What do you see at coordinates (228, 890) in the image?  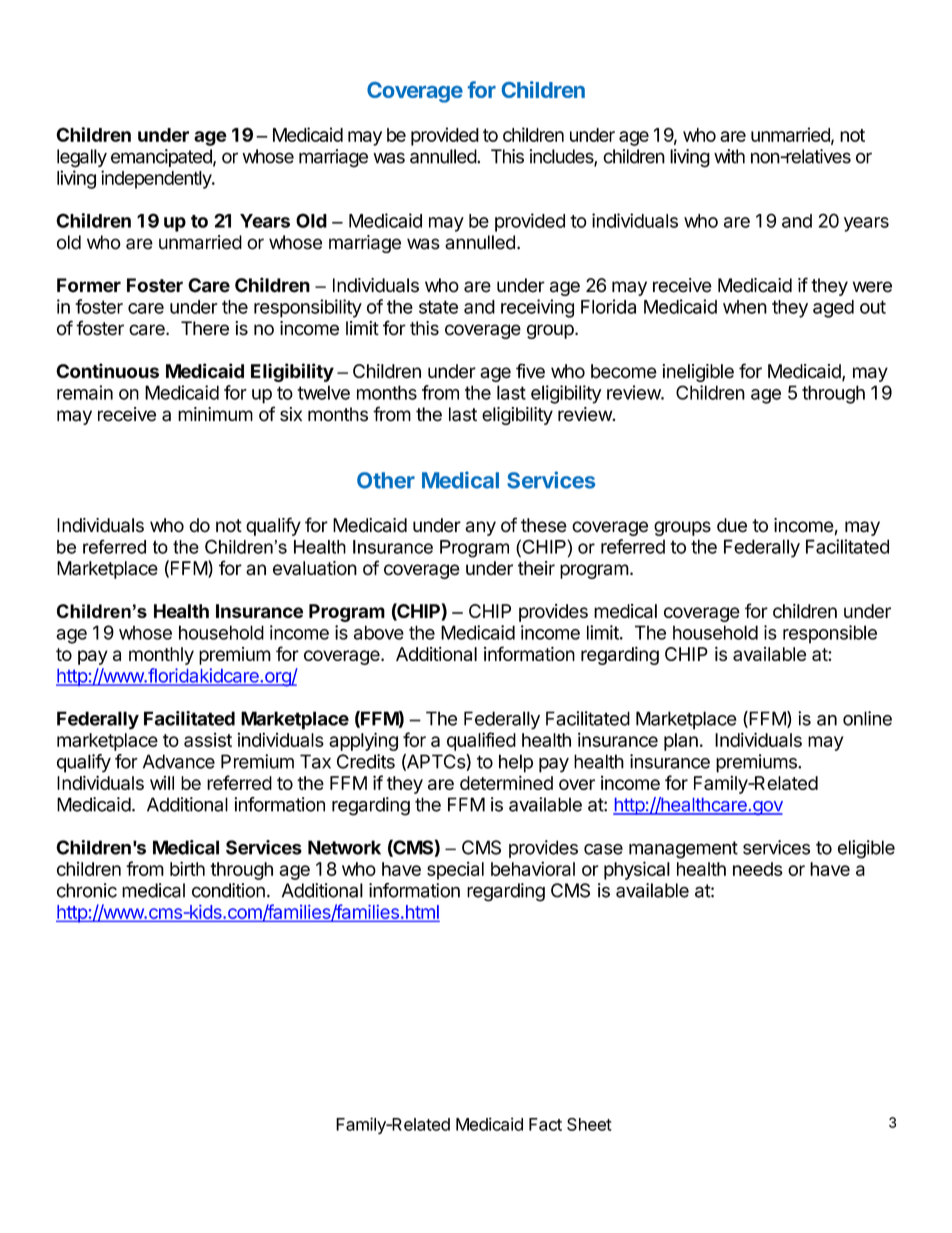 I see `condition` at bounding box center [228, 890].
